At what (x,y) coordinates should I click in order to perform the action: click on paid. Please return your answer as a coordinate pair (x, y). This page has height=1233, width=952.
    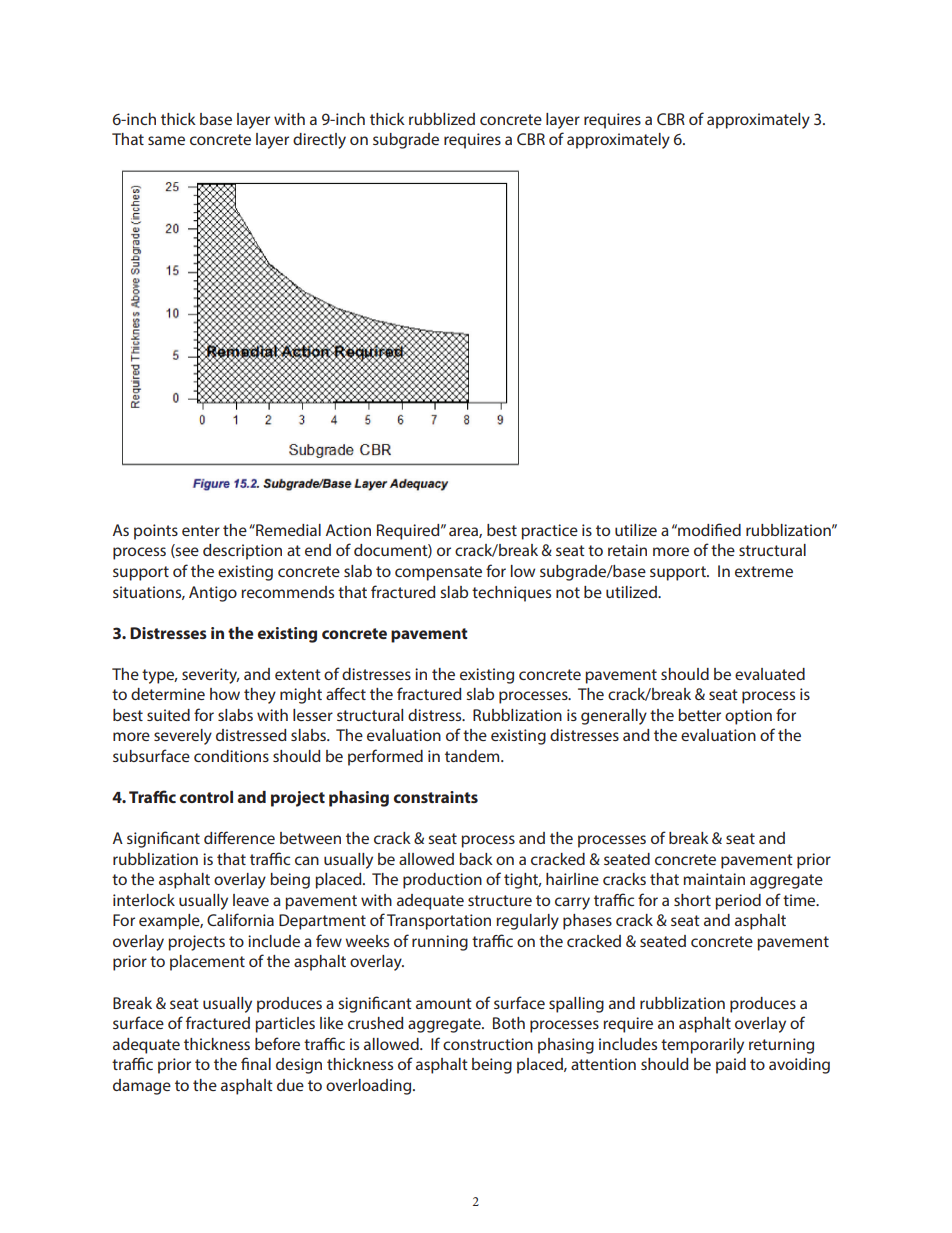
    Looking at the image, I should click on (731, 1066).
